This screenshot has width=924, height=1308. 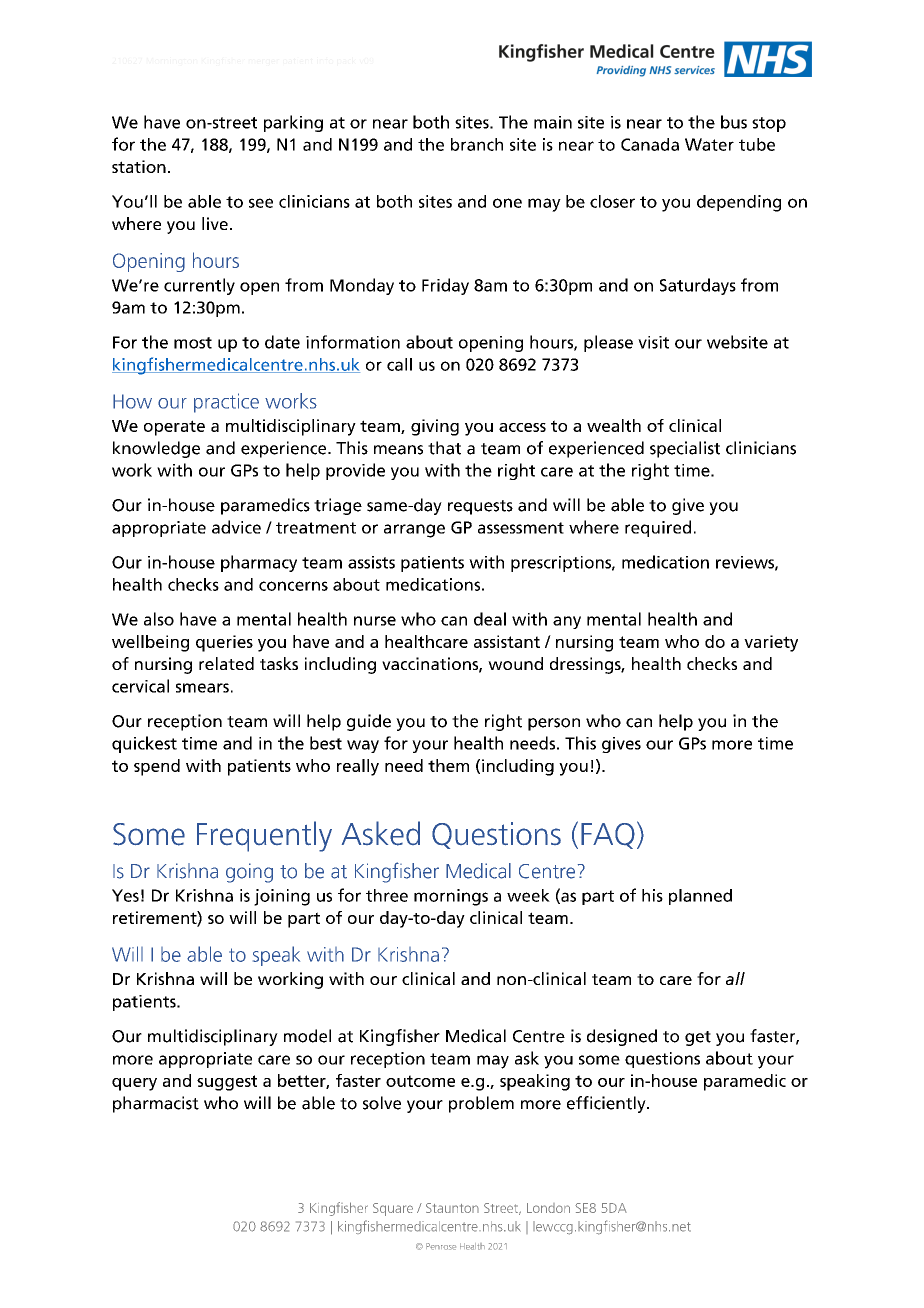 What do you see at coordinates (515, 663) in the screenshot?
I see `wound` at bounding box center [515, 663].
